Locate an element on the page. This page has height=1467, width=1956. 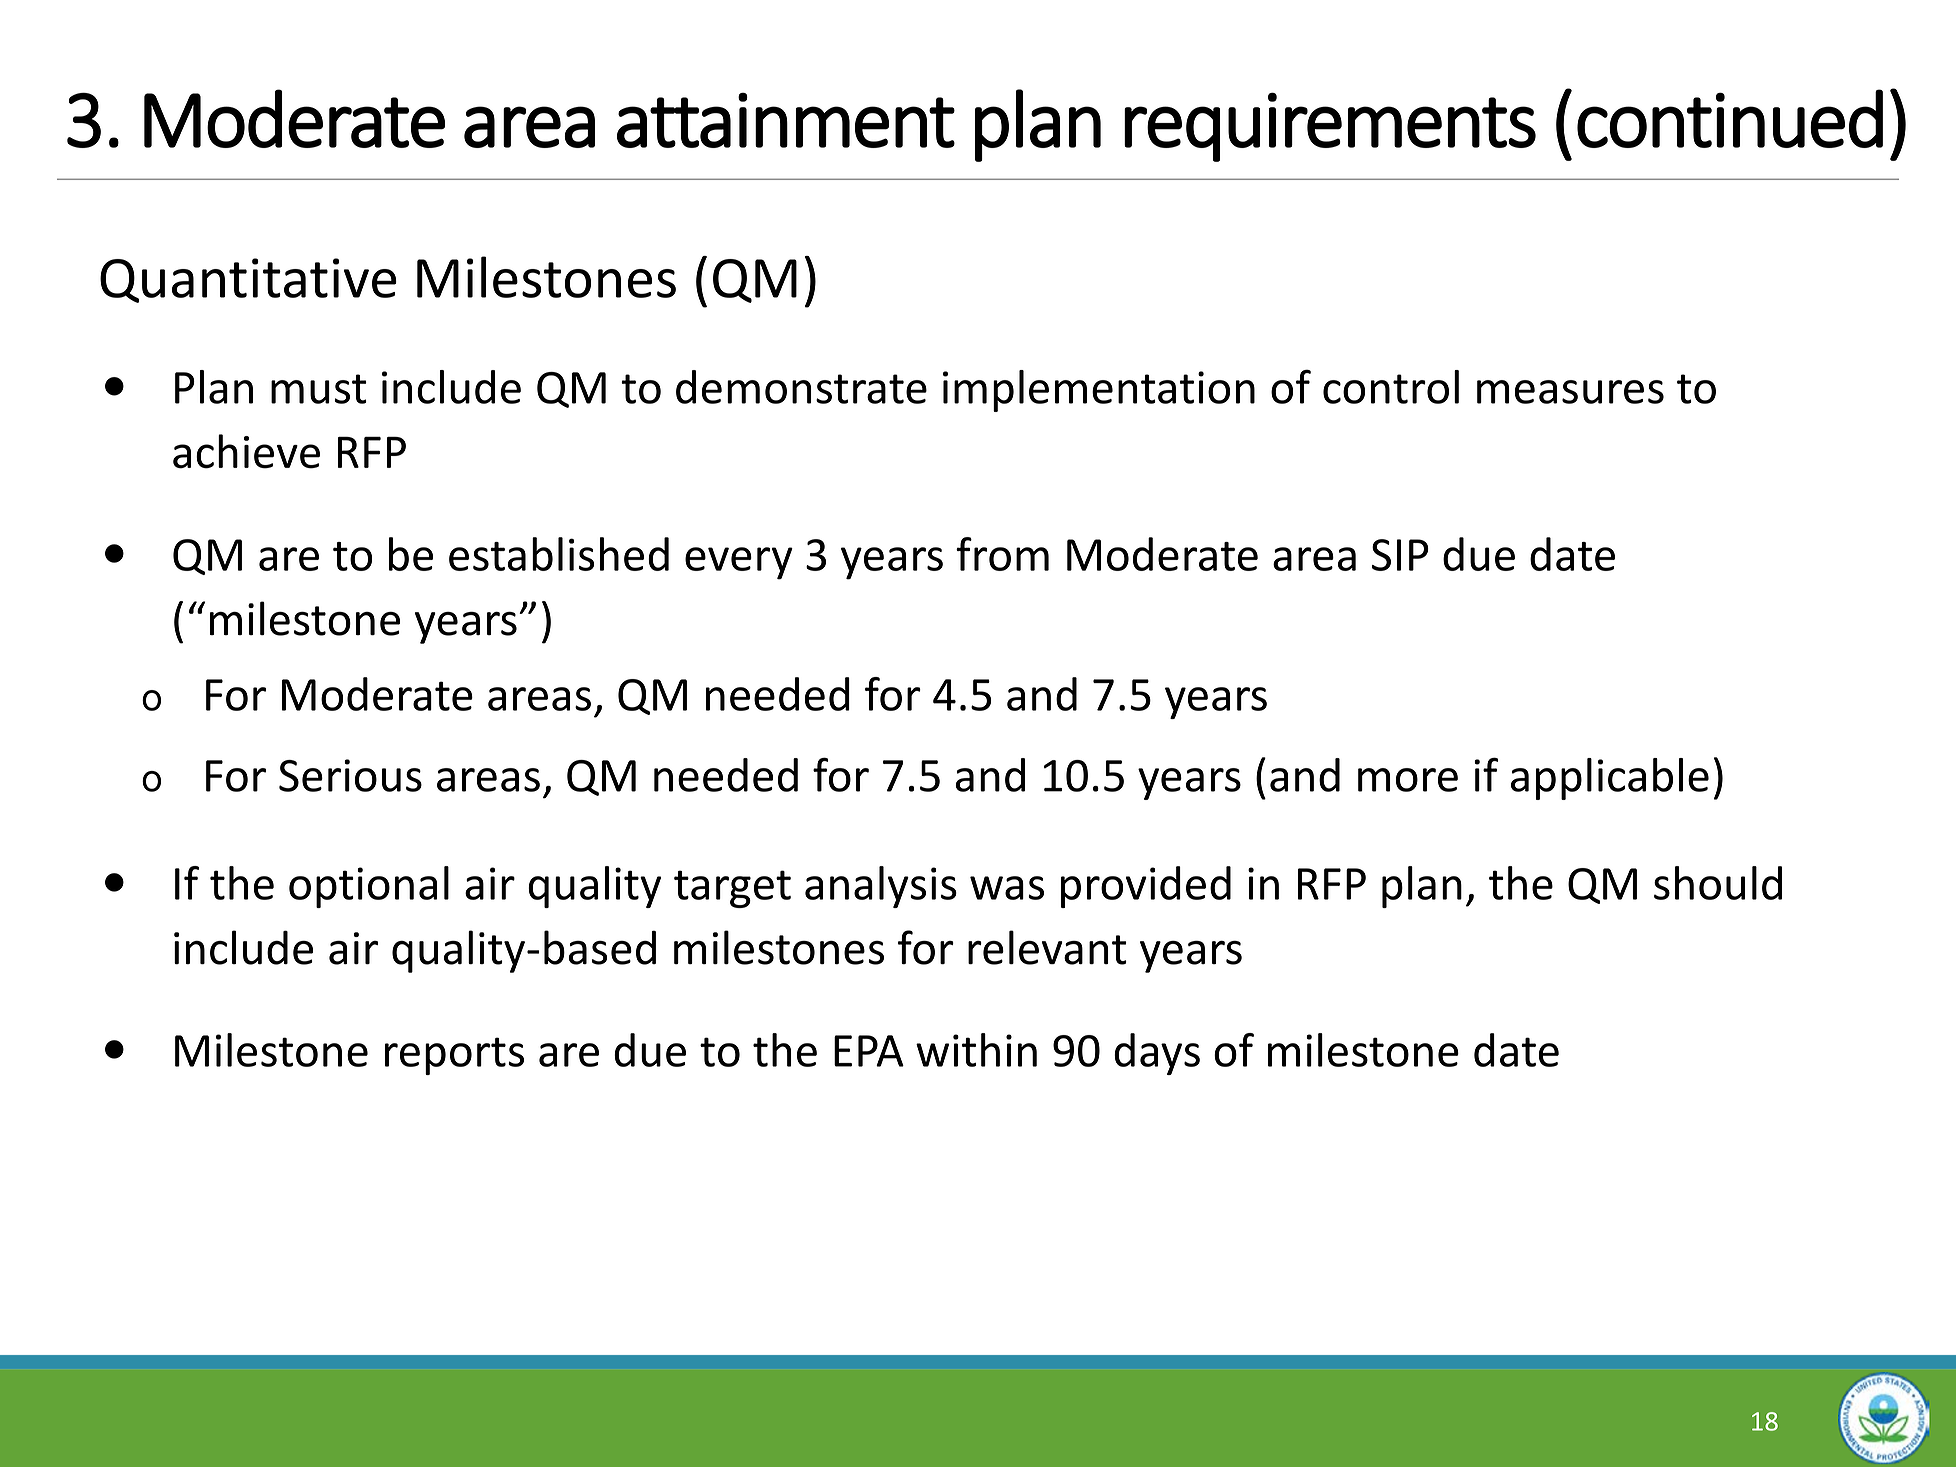
should is located at coordinates (1718, 883).
